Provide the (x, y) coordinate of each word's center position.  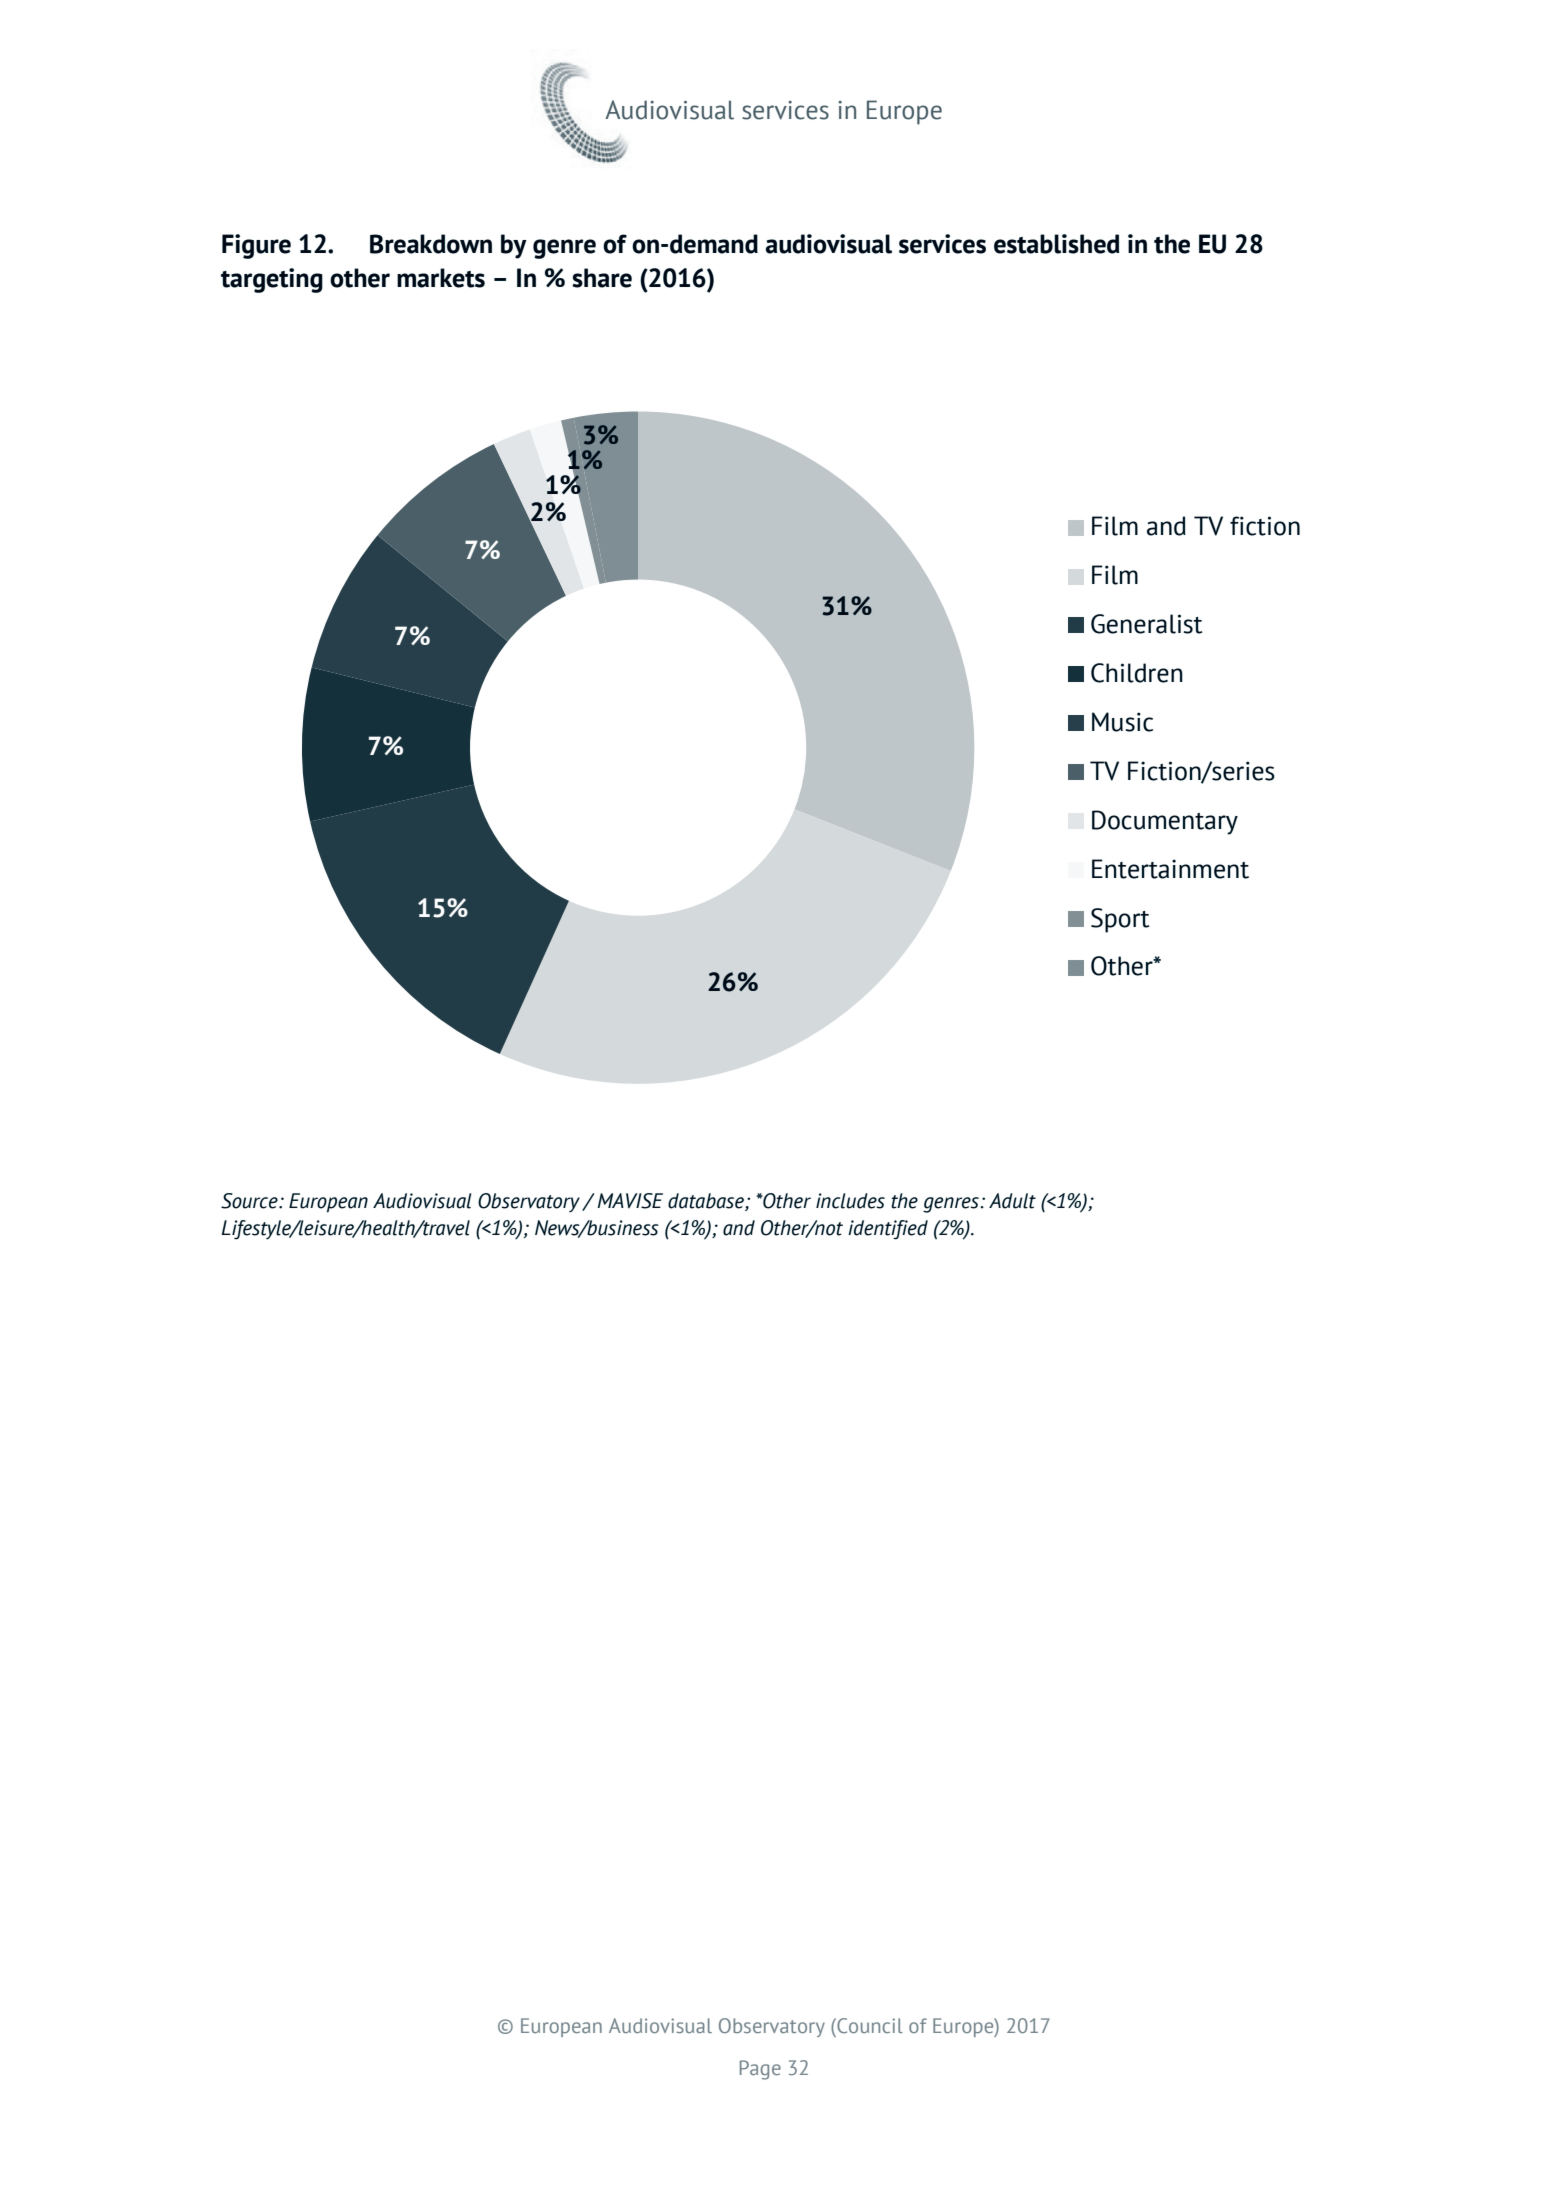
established (1056, 244)
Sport (1120, 920)
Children (1137, 673)
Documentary (1165, 822)
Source (250, 1201)
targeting (272, 280)
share (602, 278)
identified (888, 1230)
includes (850, 1201)
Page (760, 2070)
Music (1122, 722)
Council (869, 2025)
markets (441, 278)
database (707, 1202)
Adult (1012, 1201)
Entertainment (1170, 869)
